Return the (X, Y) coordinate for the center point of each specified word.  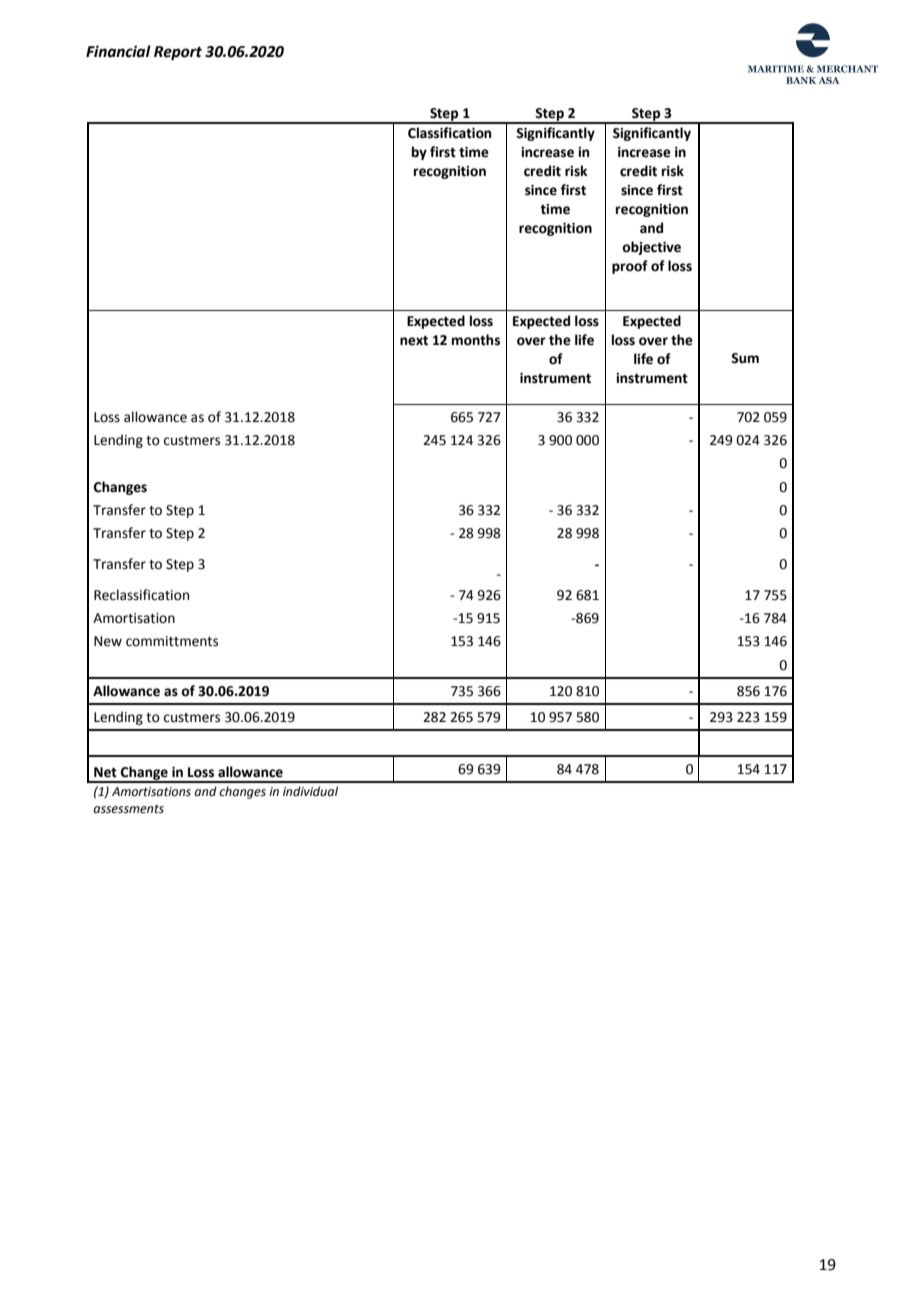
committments (172, 641)
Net (105, 772)
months (476, 340)
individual (310, 791)
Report (178, 53)
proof (630, 267)
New (108, 641)
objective (651, 248)
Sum (745, 358)
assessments (128, 809)
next (414, 341)
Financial (118, 51)
